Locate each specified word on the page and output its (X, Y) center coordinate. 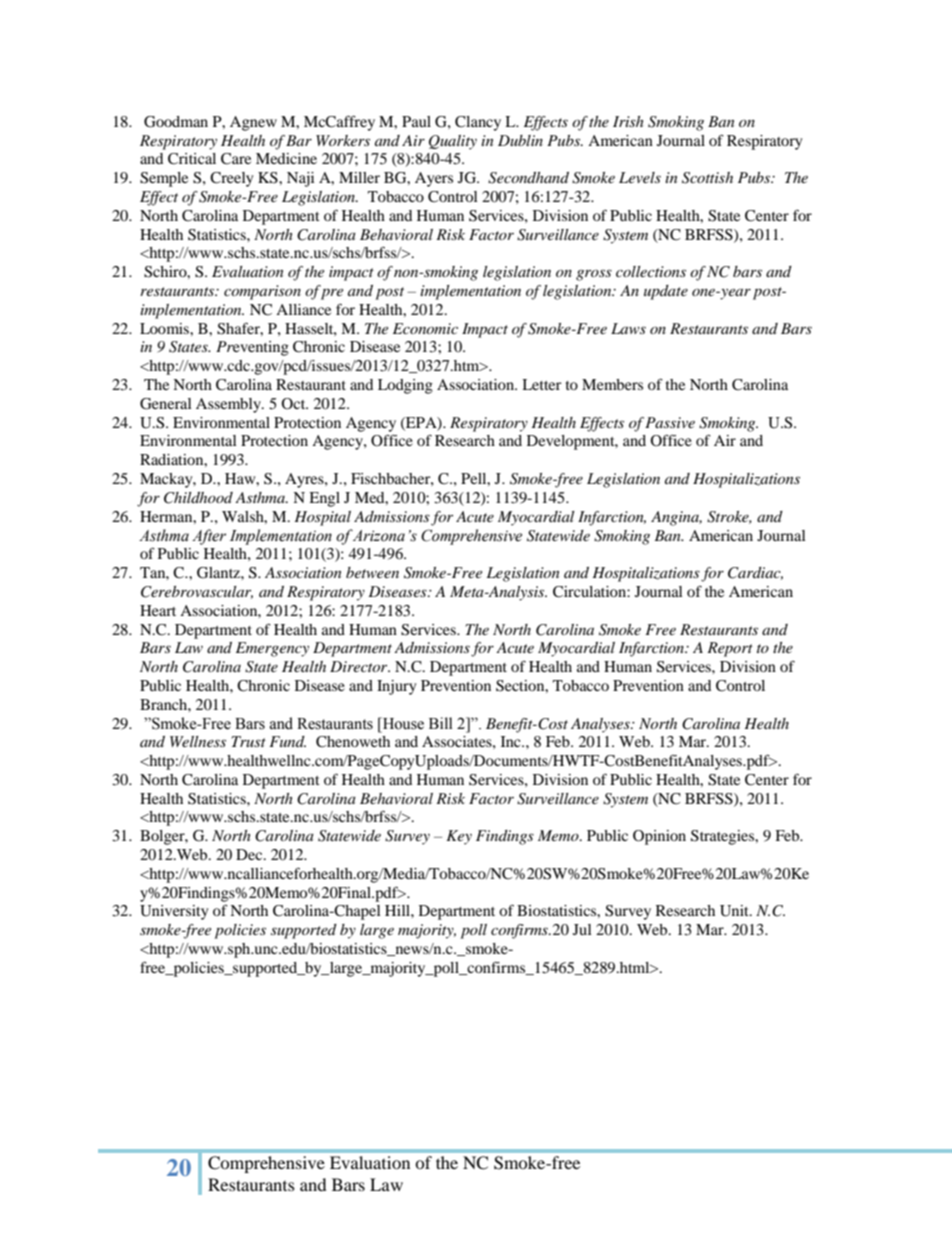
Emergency (272, 649)
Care (236, 159)
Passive (670, 422)
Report (730, 649)
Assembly (229, 405)
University (174, 912)
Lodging (405, 386)
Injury (396, 687)
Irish (628, 121)
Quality (453, 142)
